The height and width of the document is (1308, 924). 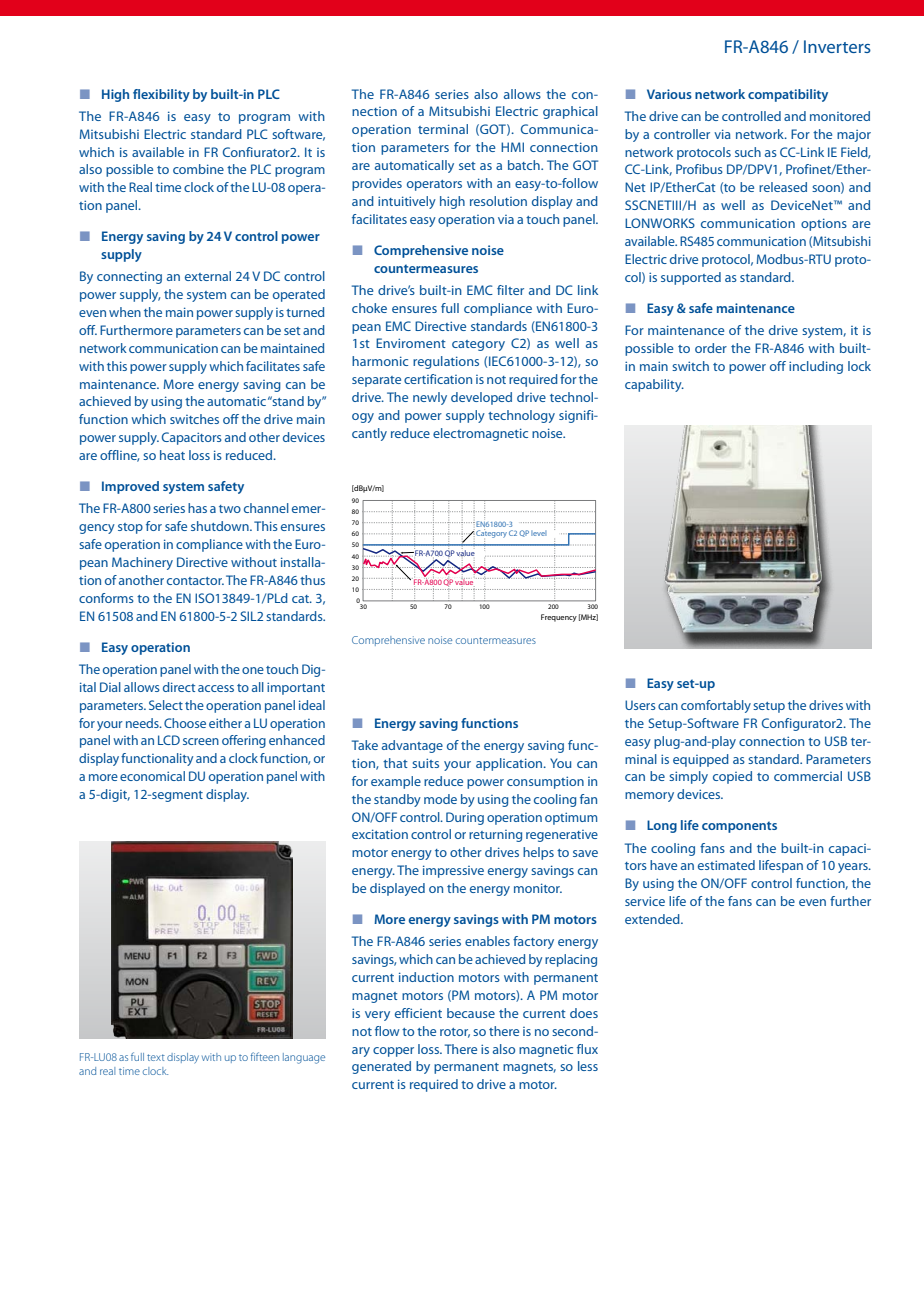 What do you see at coordinates (716, 706) in the document?
I see `comfortably` at bounding box center [716, 706].
